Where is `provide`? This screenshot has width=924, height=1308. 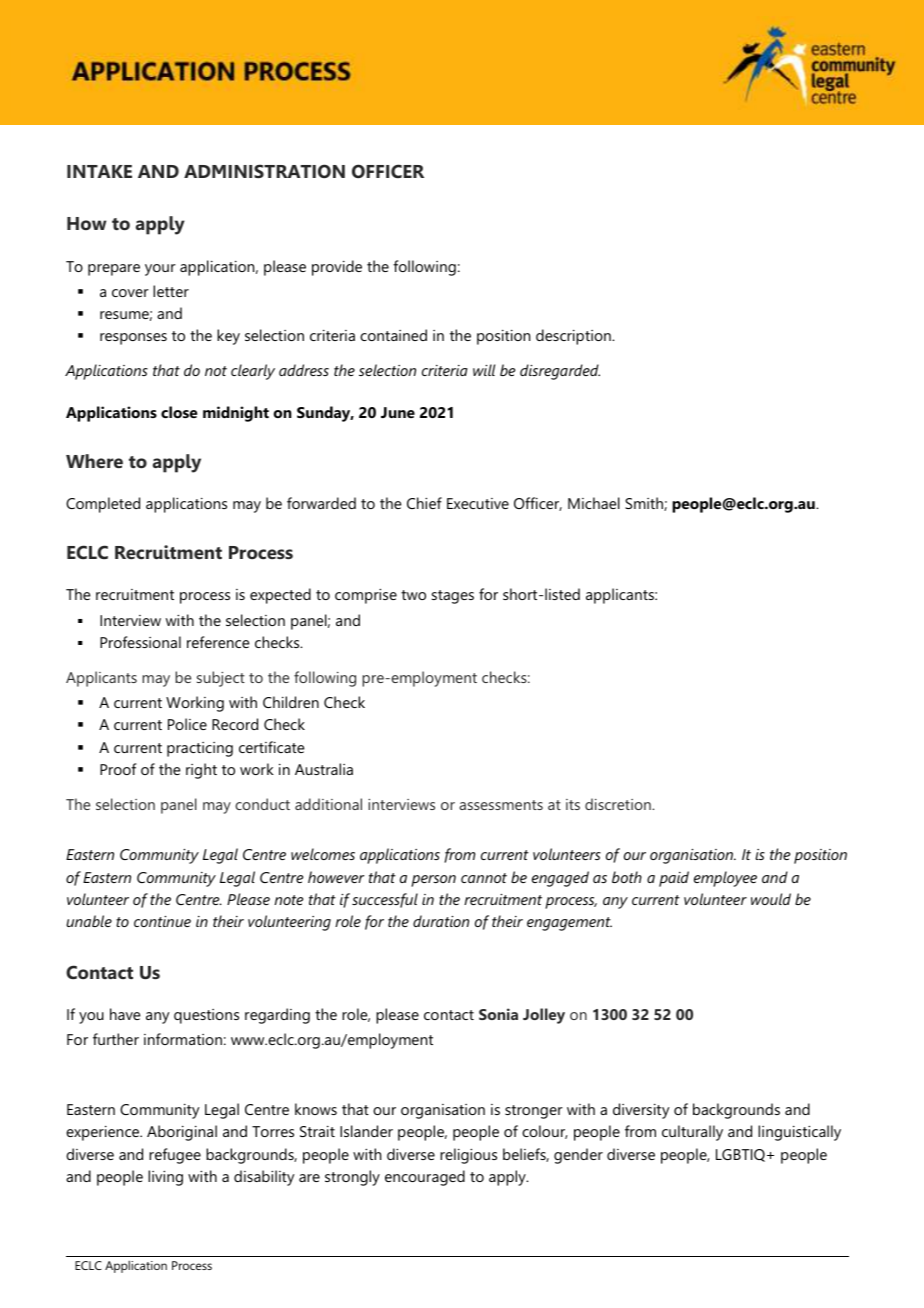 provide is located at coordinates (337, 268).
